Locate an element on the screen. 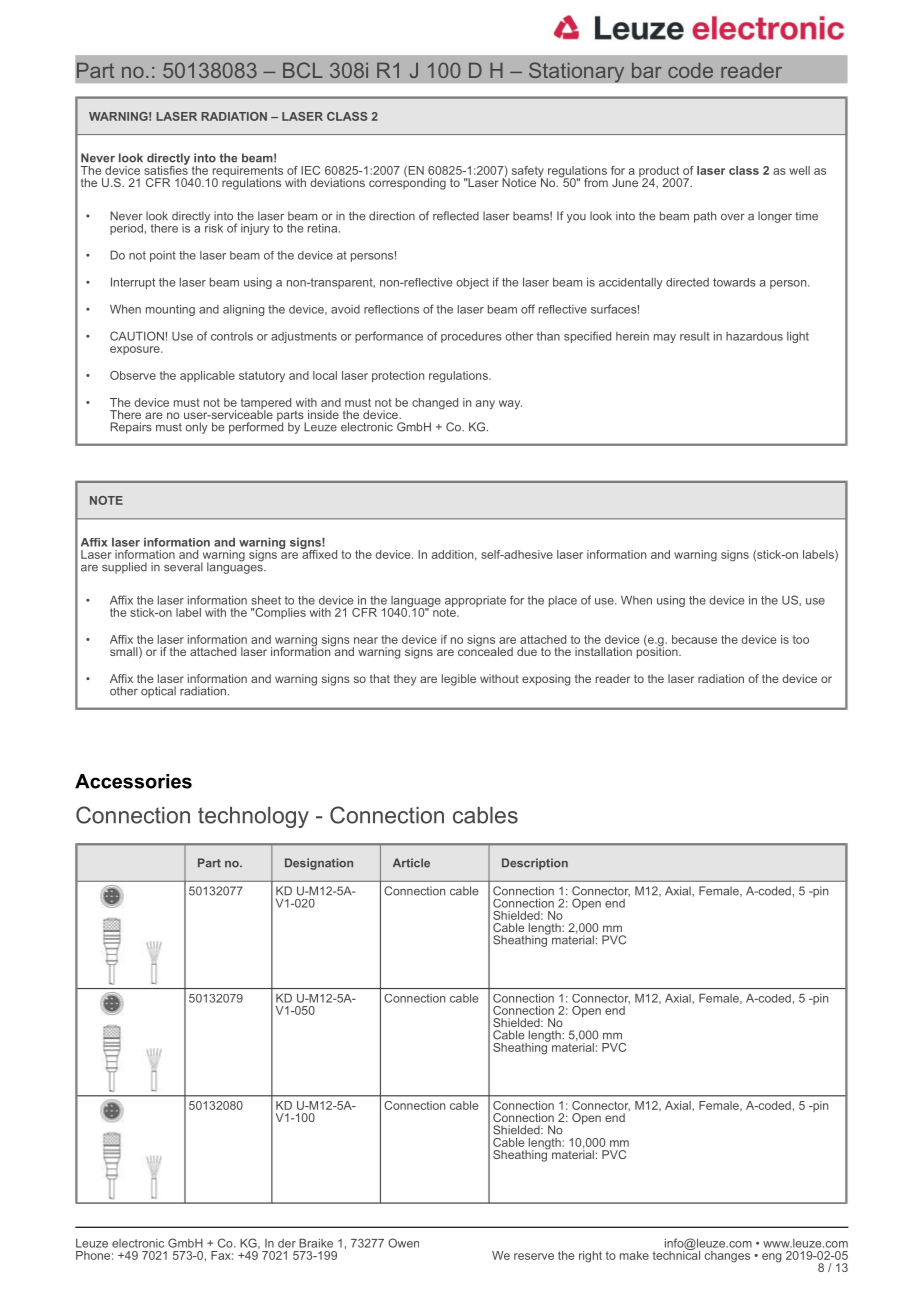 This screenshot has width=924, height=1302. Designation is located at coordinates (319, 864).
